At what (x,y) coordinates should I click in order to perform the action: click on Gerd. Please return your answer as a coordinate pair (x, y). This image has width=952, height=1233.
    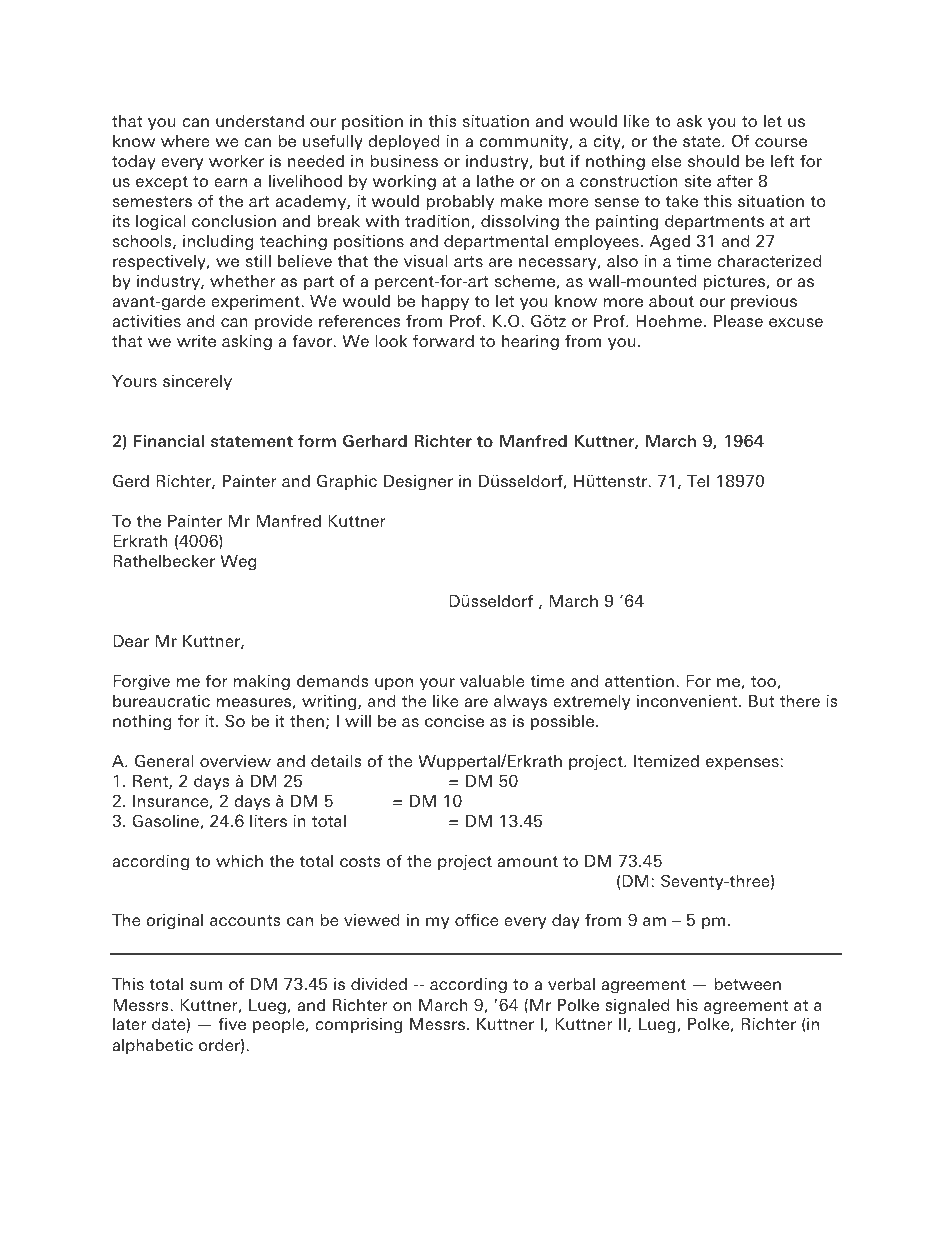
    Looking at the image, I should click on (131, 480).
